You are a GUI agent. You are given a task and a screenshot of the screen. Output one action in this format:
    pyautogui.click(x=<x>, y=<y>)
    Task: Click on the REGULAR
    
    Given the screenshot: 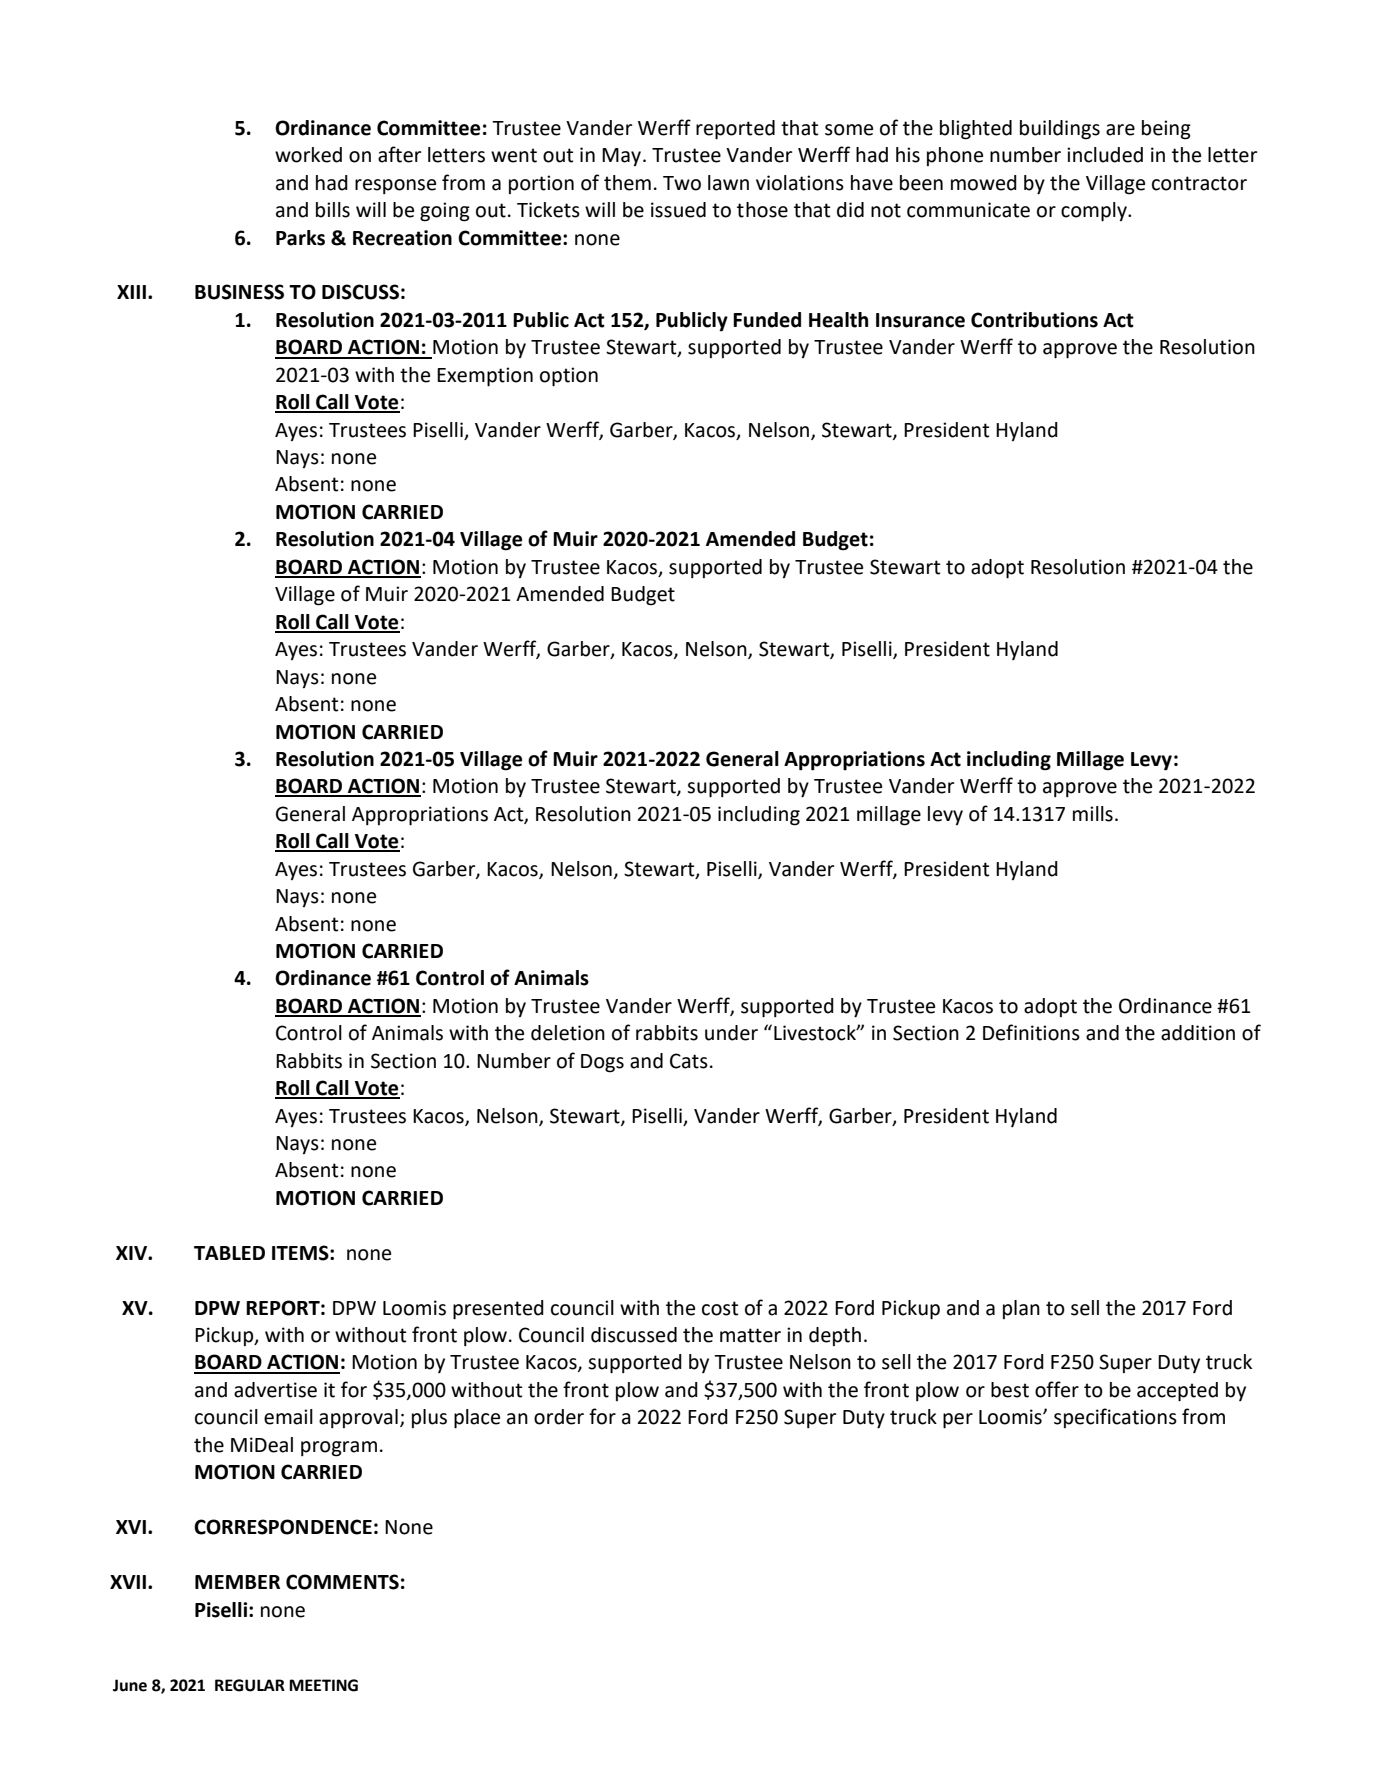 What is the action you would take?
    pyautogui.click(x=250, y=1685)
